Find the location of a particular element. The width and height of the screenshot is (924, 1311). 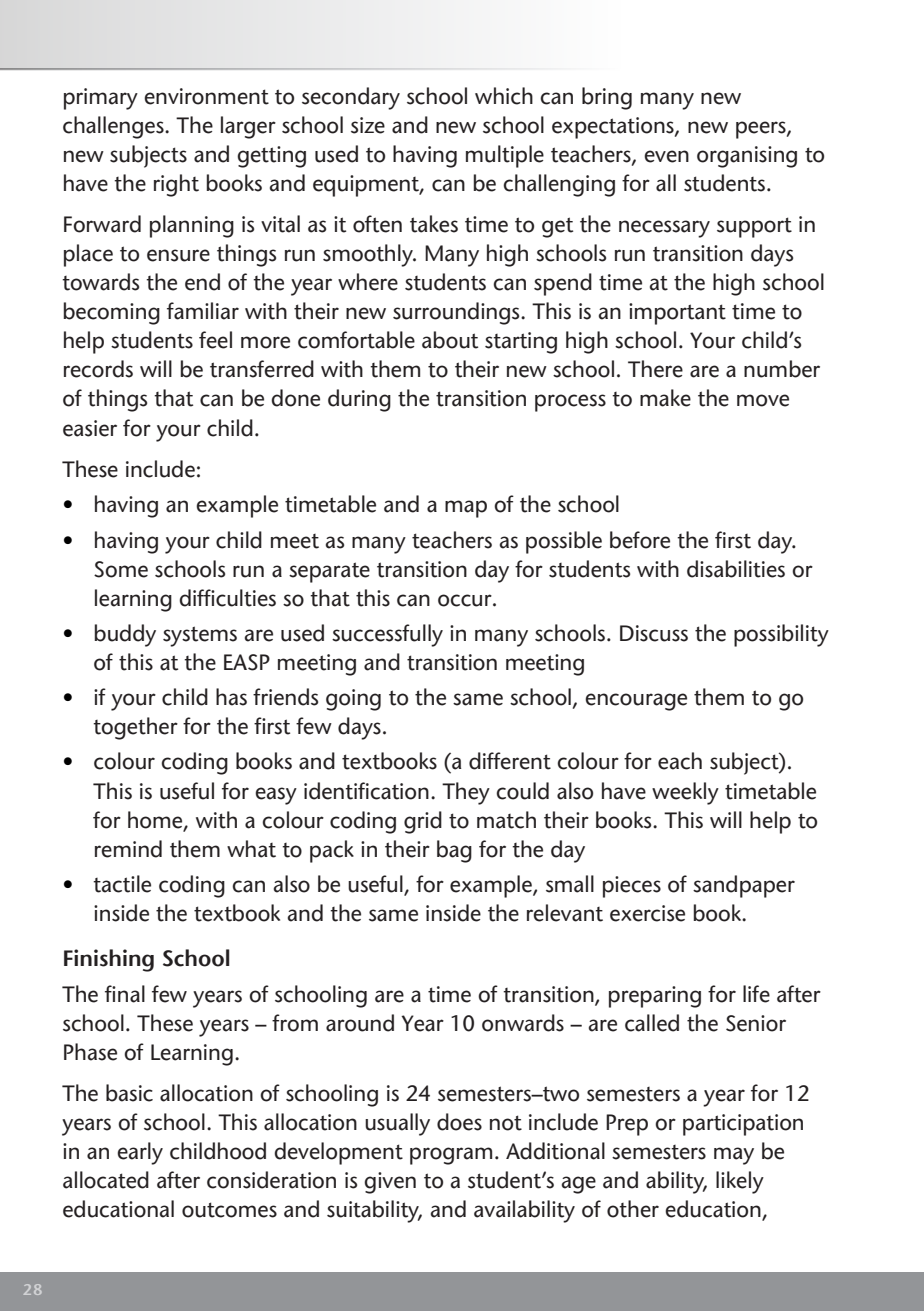

systems is located at coordinates (200, 636).
